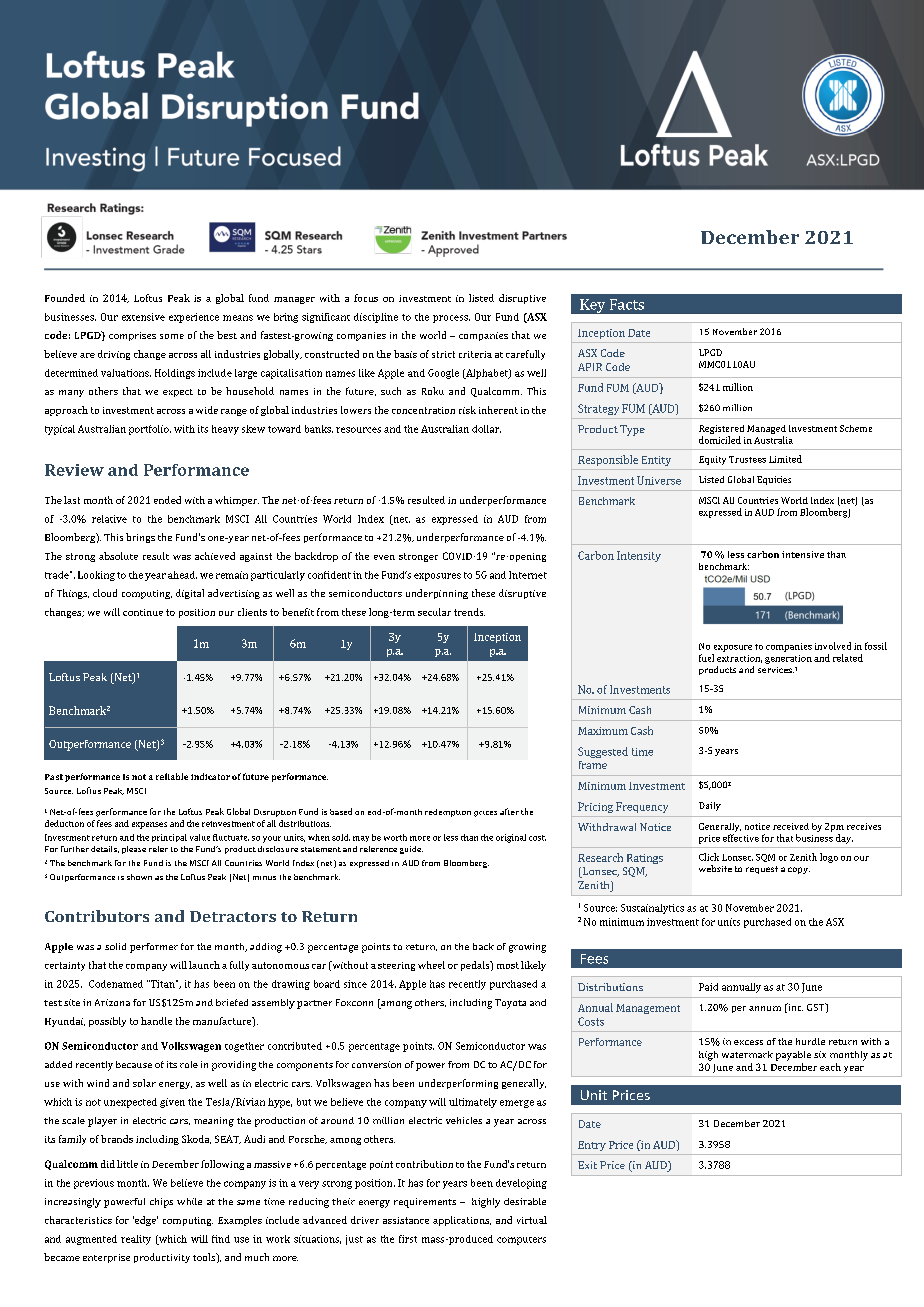 The width and height of the page is (924, 1307). Describe the element at coordinates (172, 776) in the page. I see `reliable` at that location.
